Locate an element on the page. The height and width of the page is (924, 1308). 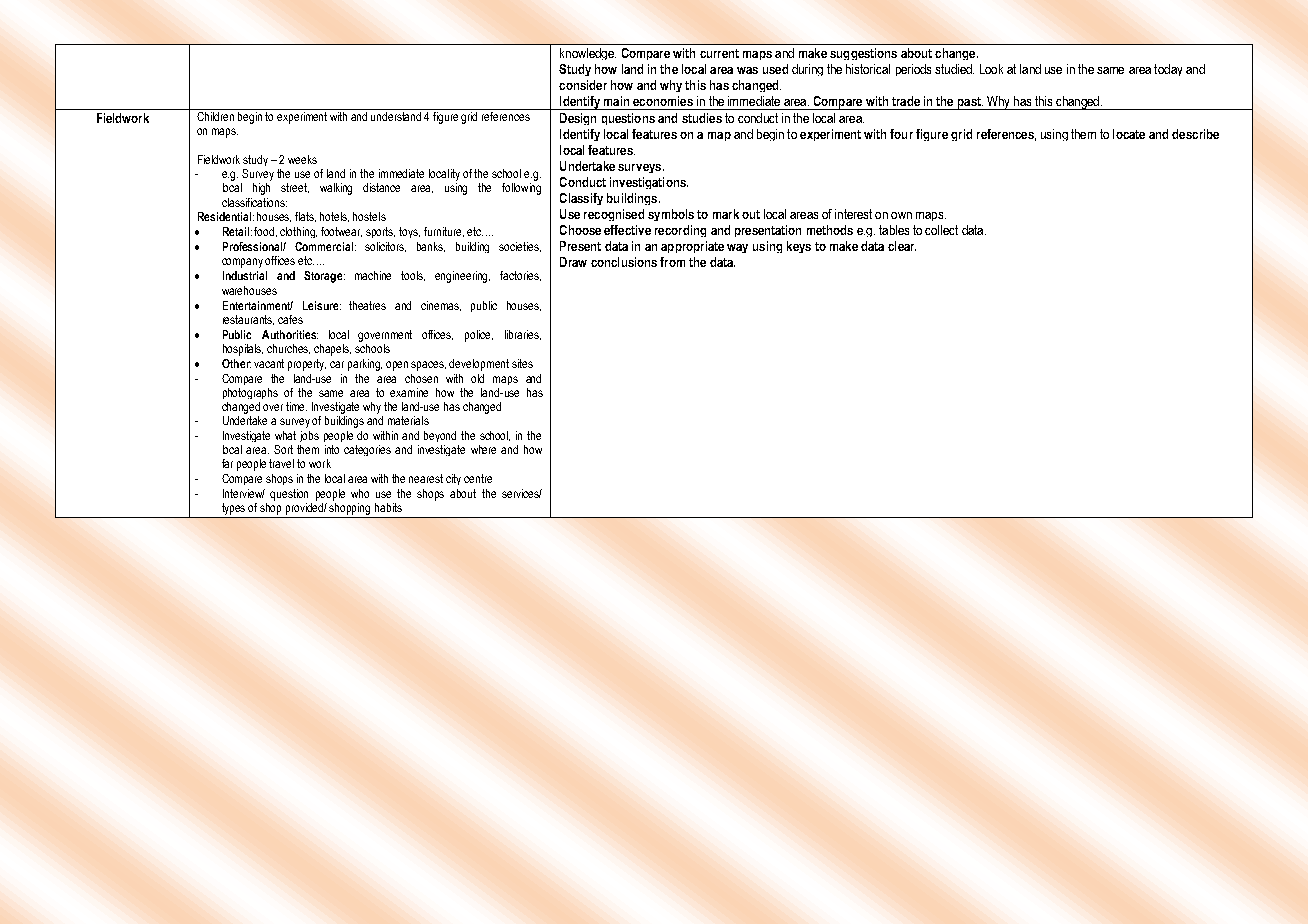
who is located at coordinates (360, 493).
